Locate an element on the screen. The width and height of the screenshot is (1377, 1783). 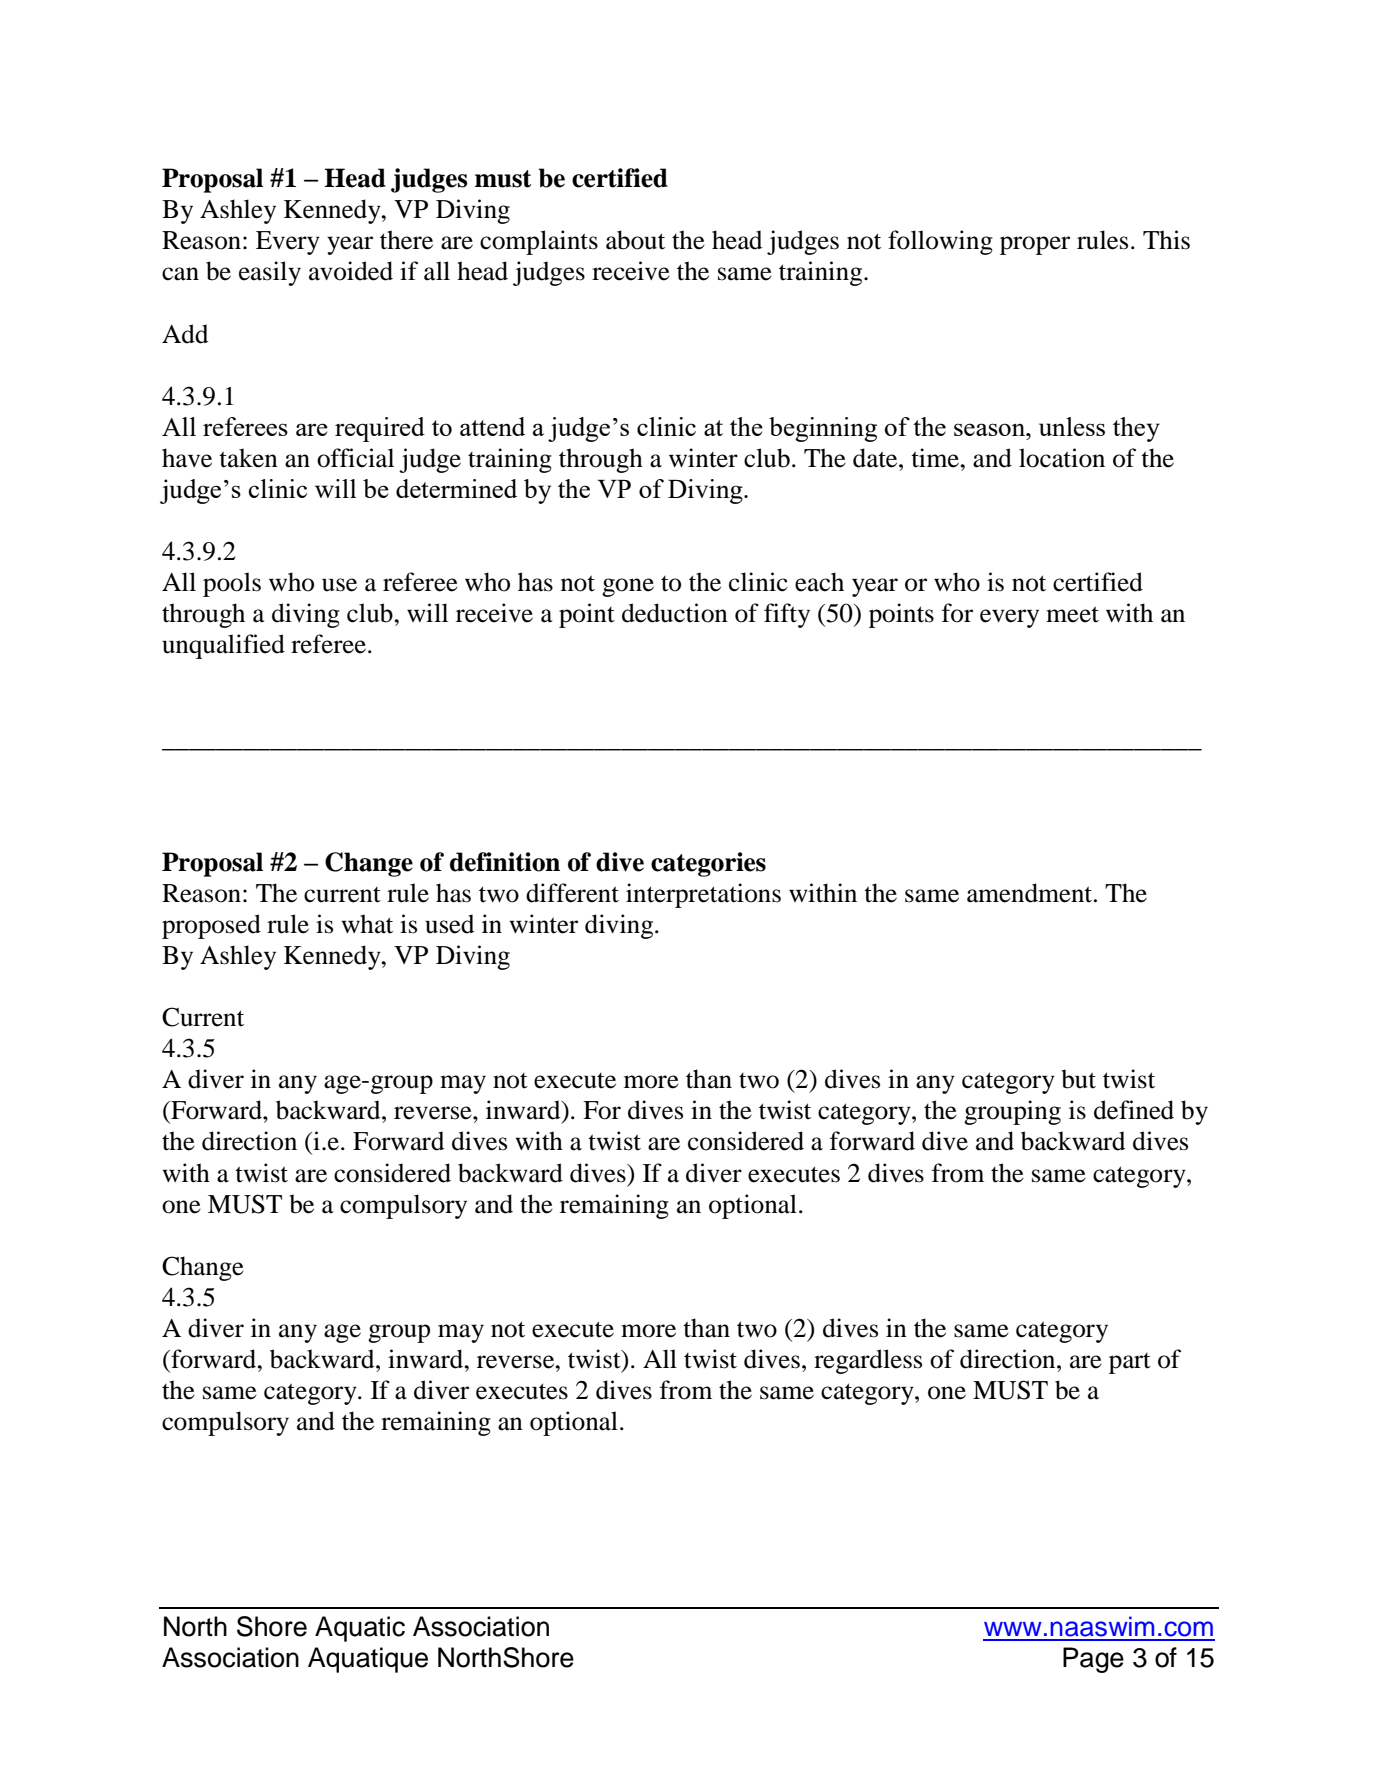
proper is located at coordinates (1035, 245).
